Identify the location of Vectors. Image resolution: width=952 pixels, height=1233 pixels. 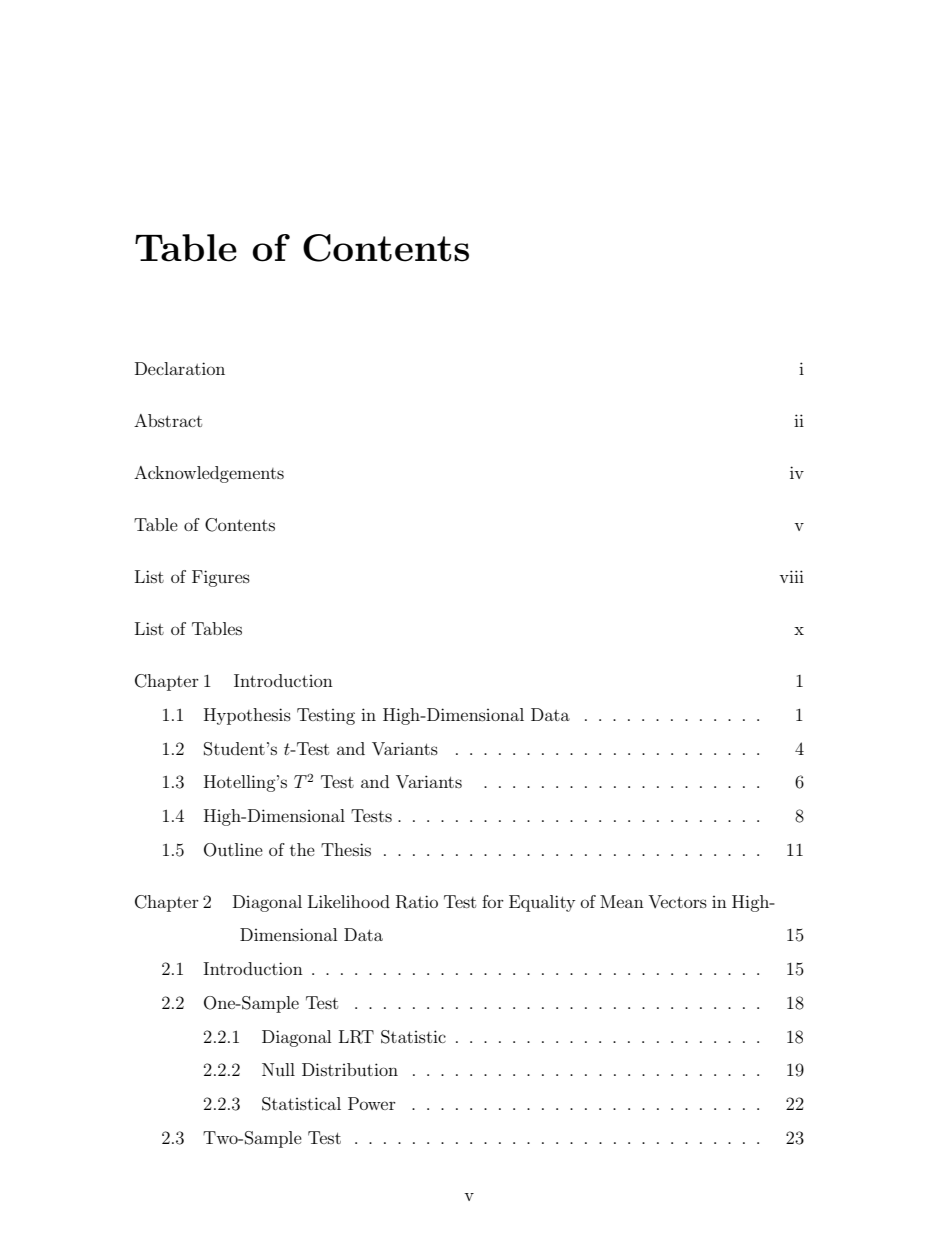
(677, 901).
